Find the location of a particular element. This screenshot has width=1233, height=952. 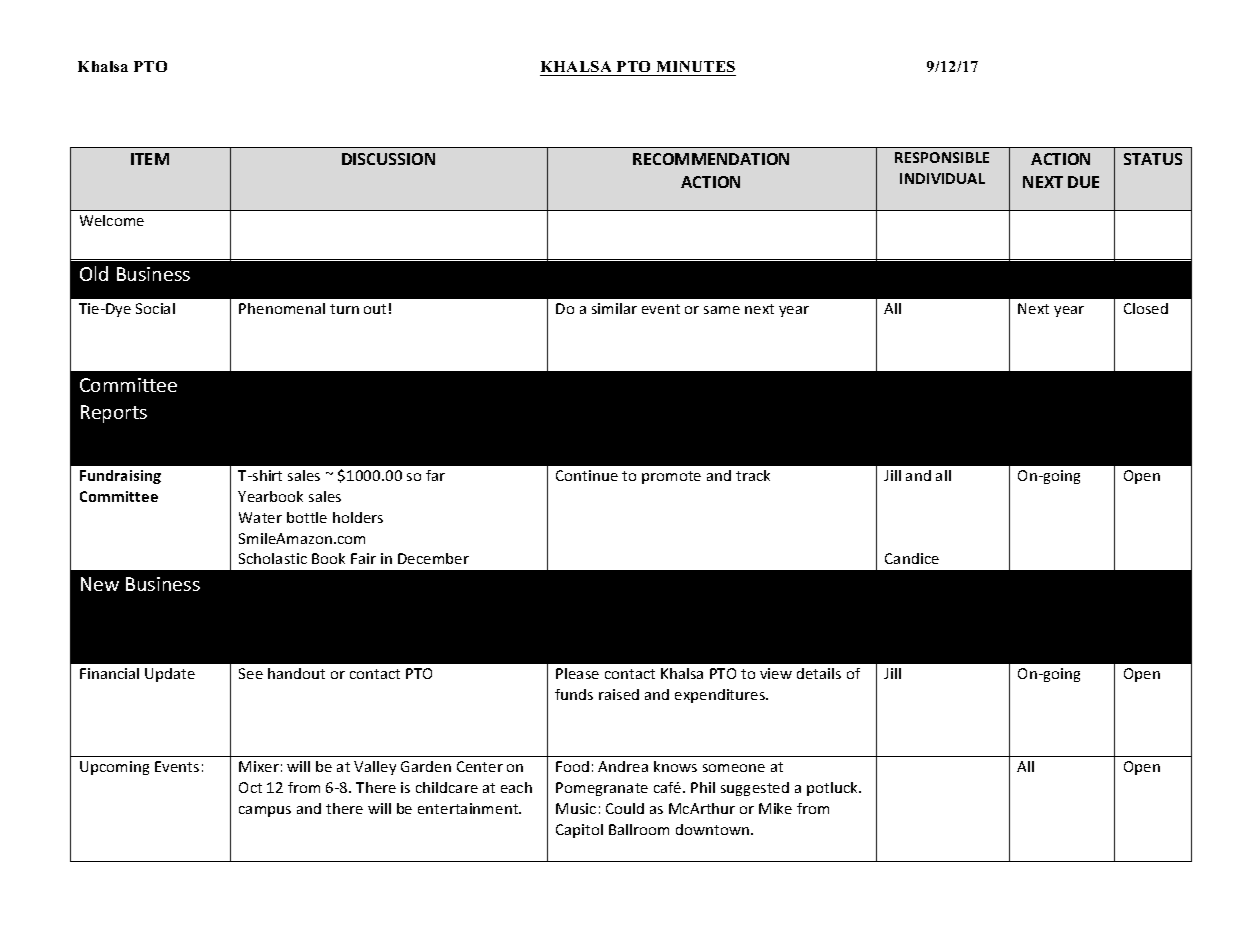

track is located at coordinates (753, 475).
